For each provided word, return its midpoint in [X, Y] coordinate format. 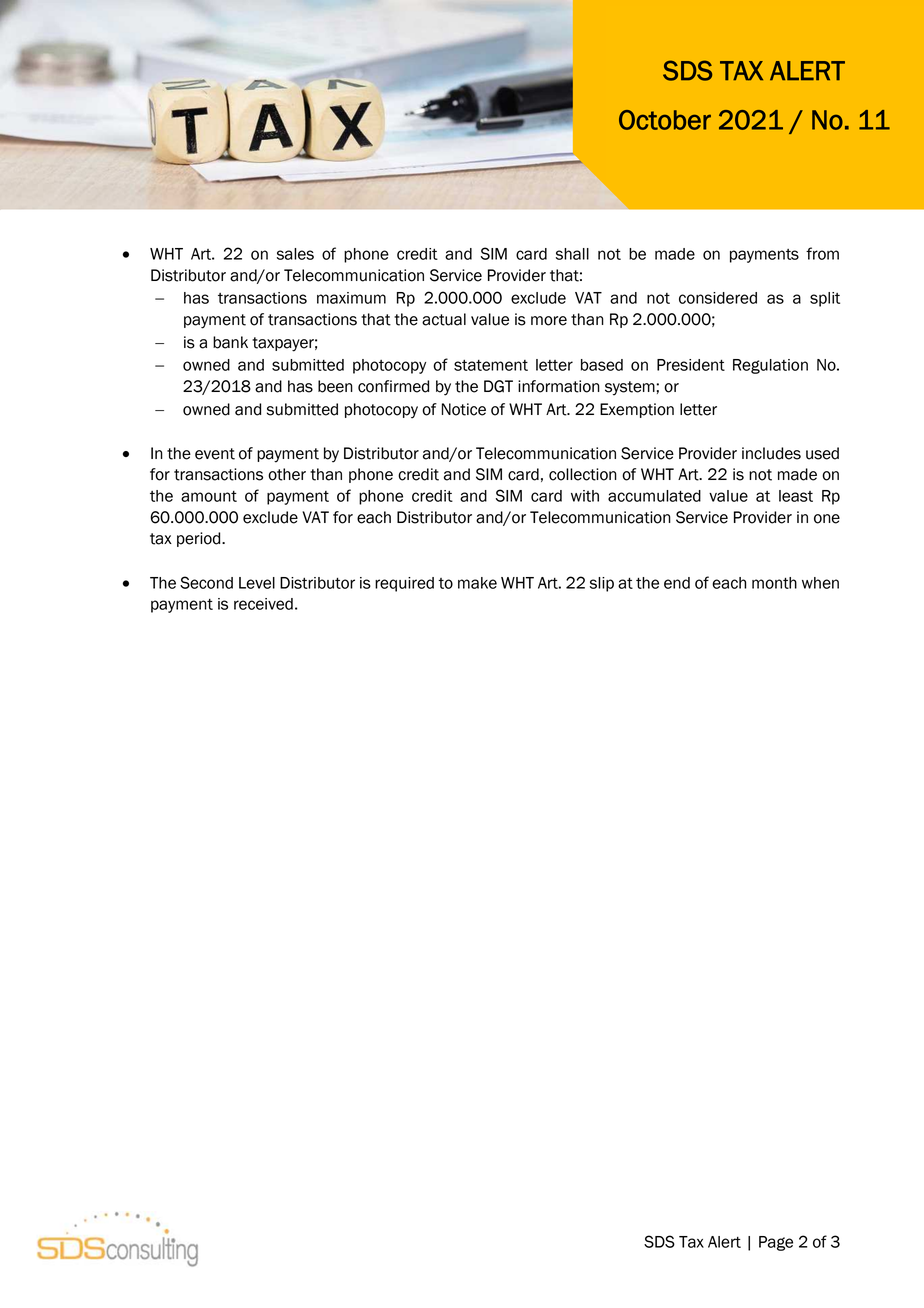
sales [295, 254]
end [677, 583]
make [477, 583]
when [820, 583]
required [404, 584]
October [665, 120]
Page [776, 1243]
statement [491, 365]
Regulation [770, 366]
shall [572, 254]
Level [257, 583]
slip [602, 584]
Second [206, 582]
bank [230, 342]
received [263, 604]
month [774, 583]
